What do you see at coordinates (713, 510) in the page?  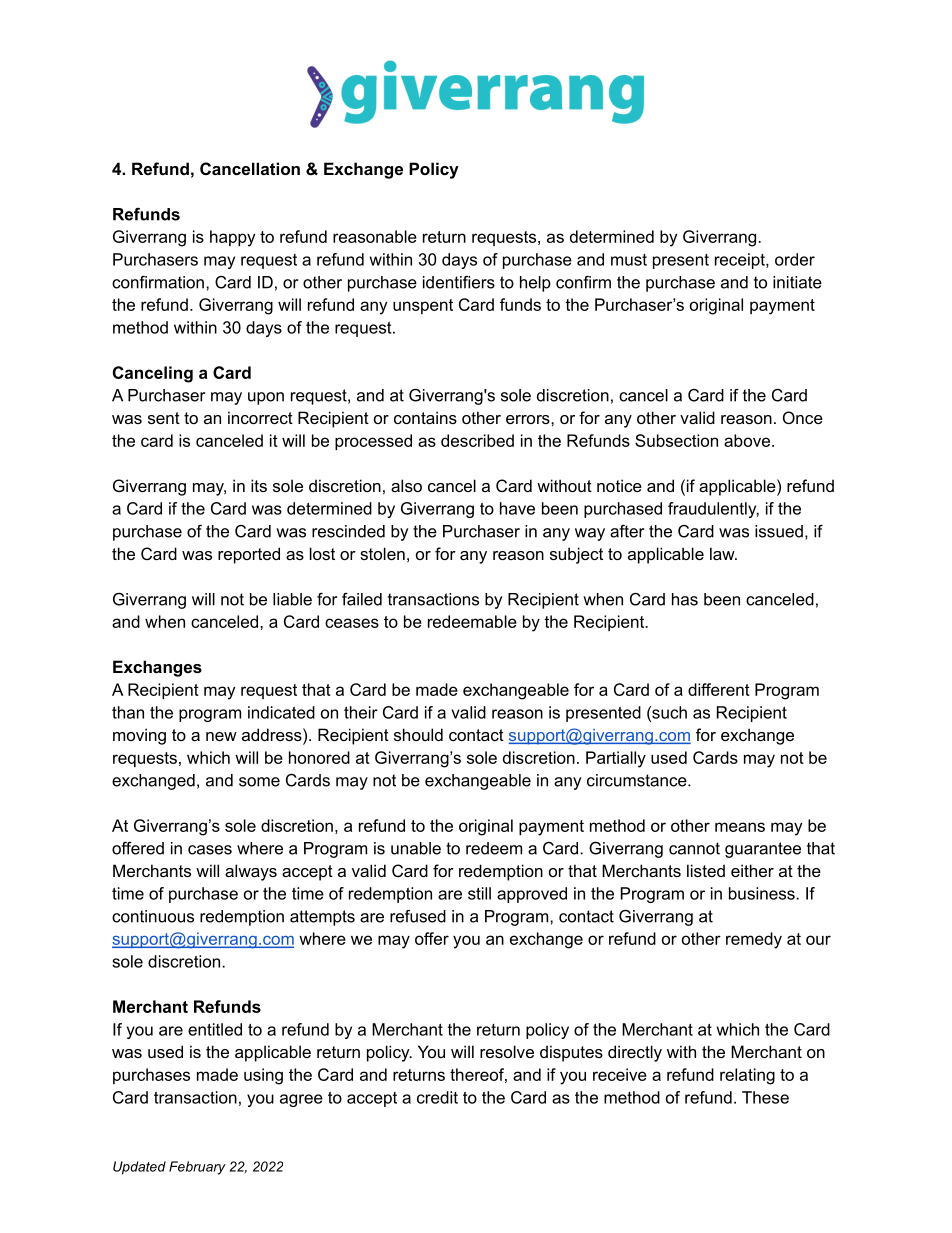 I see `fraudulently` at bounding box center [713, 510].
